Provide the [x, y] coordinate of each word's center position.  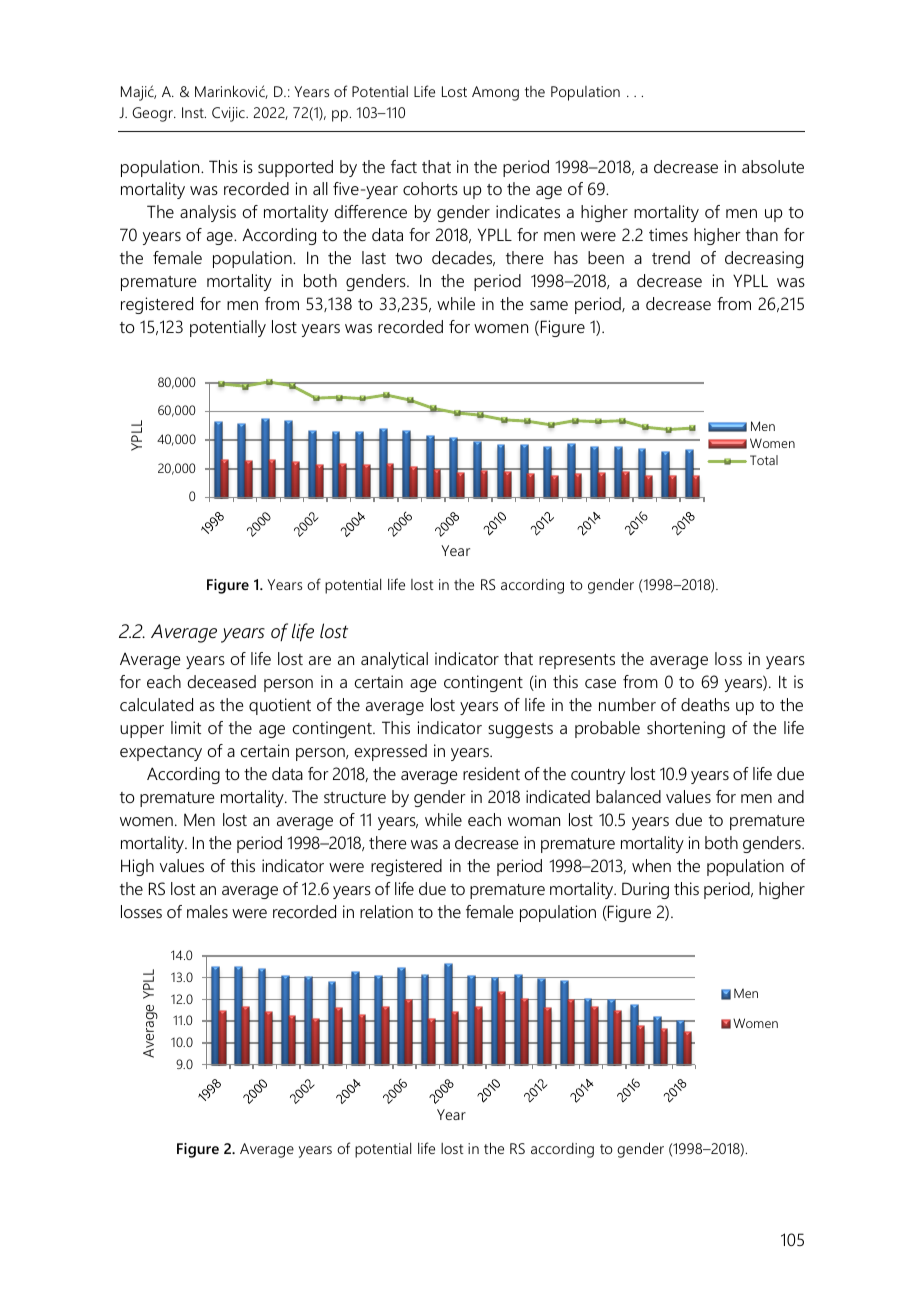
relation [386, 911]
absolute [773, 166]
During [645, 890]
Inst [194, 112]
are [320, 660]
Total [764, 460]
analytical [394, 660]
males [207, 911]
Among [495, 93]
